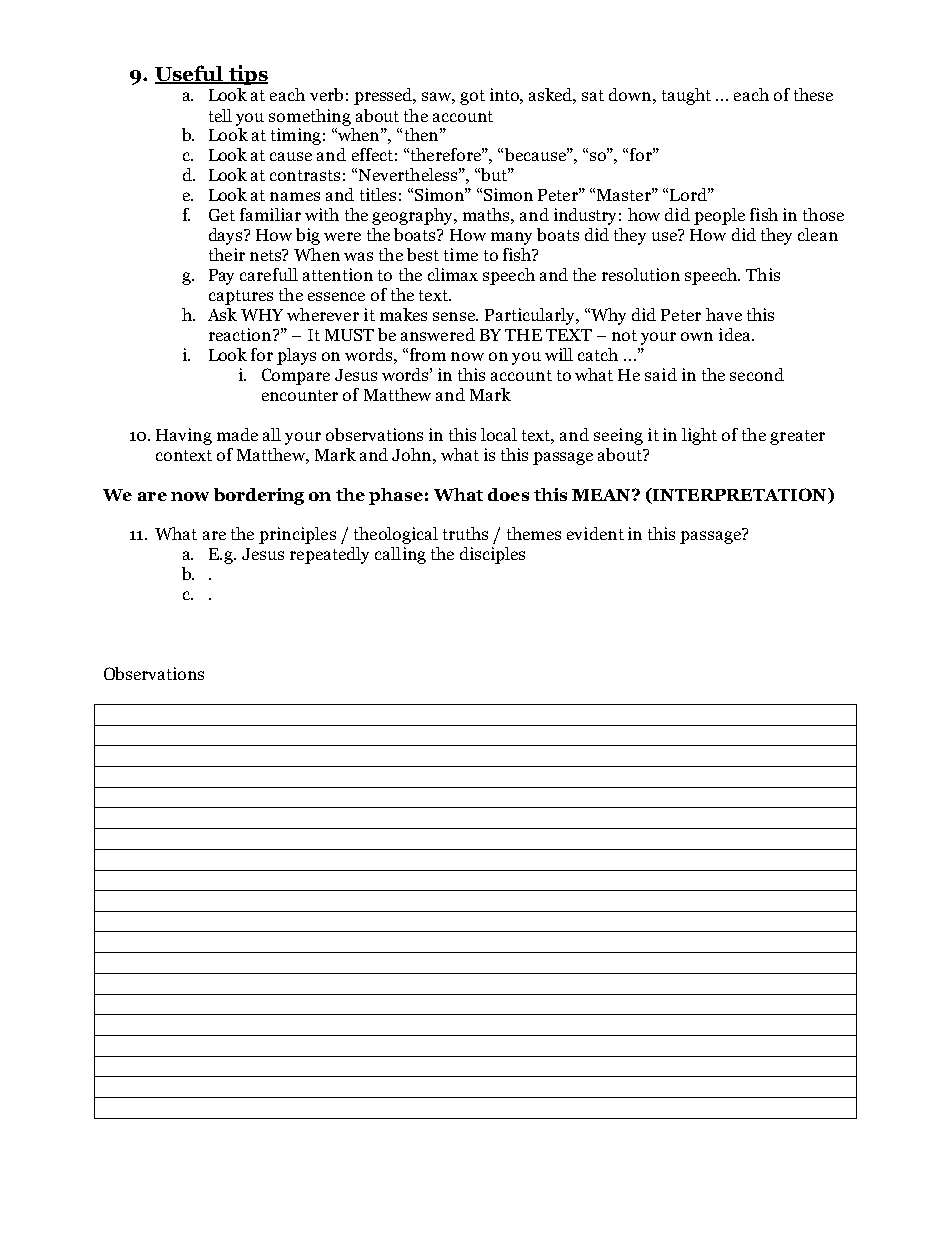  What do you see at coordinates (269, 274) in the page?
I see `carefull` at bounding box center [269, 274].
